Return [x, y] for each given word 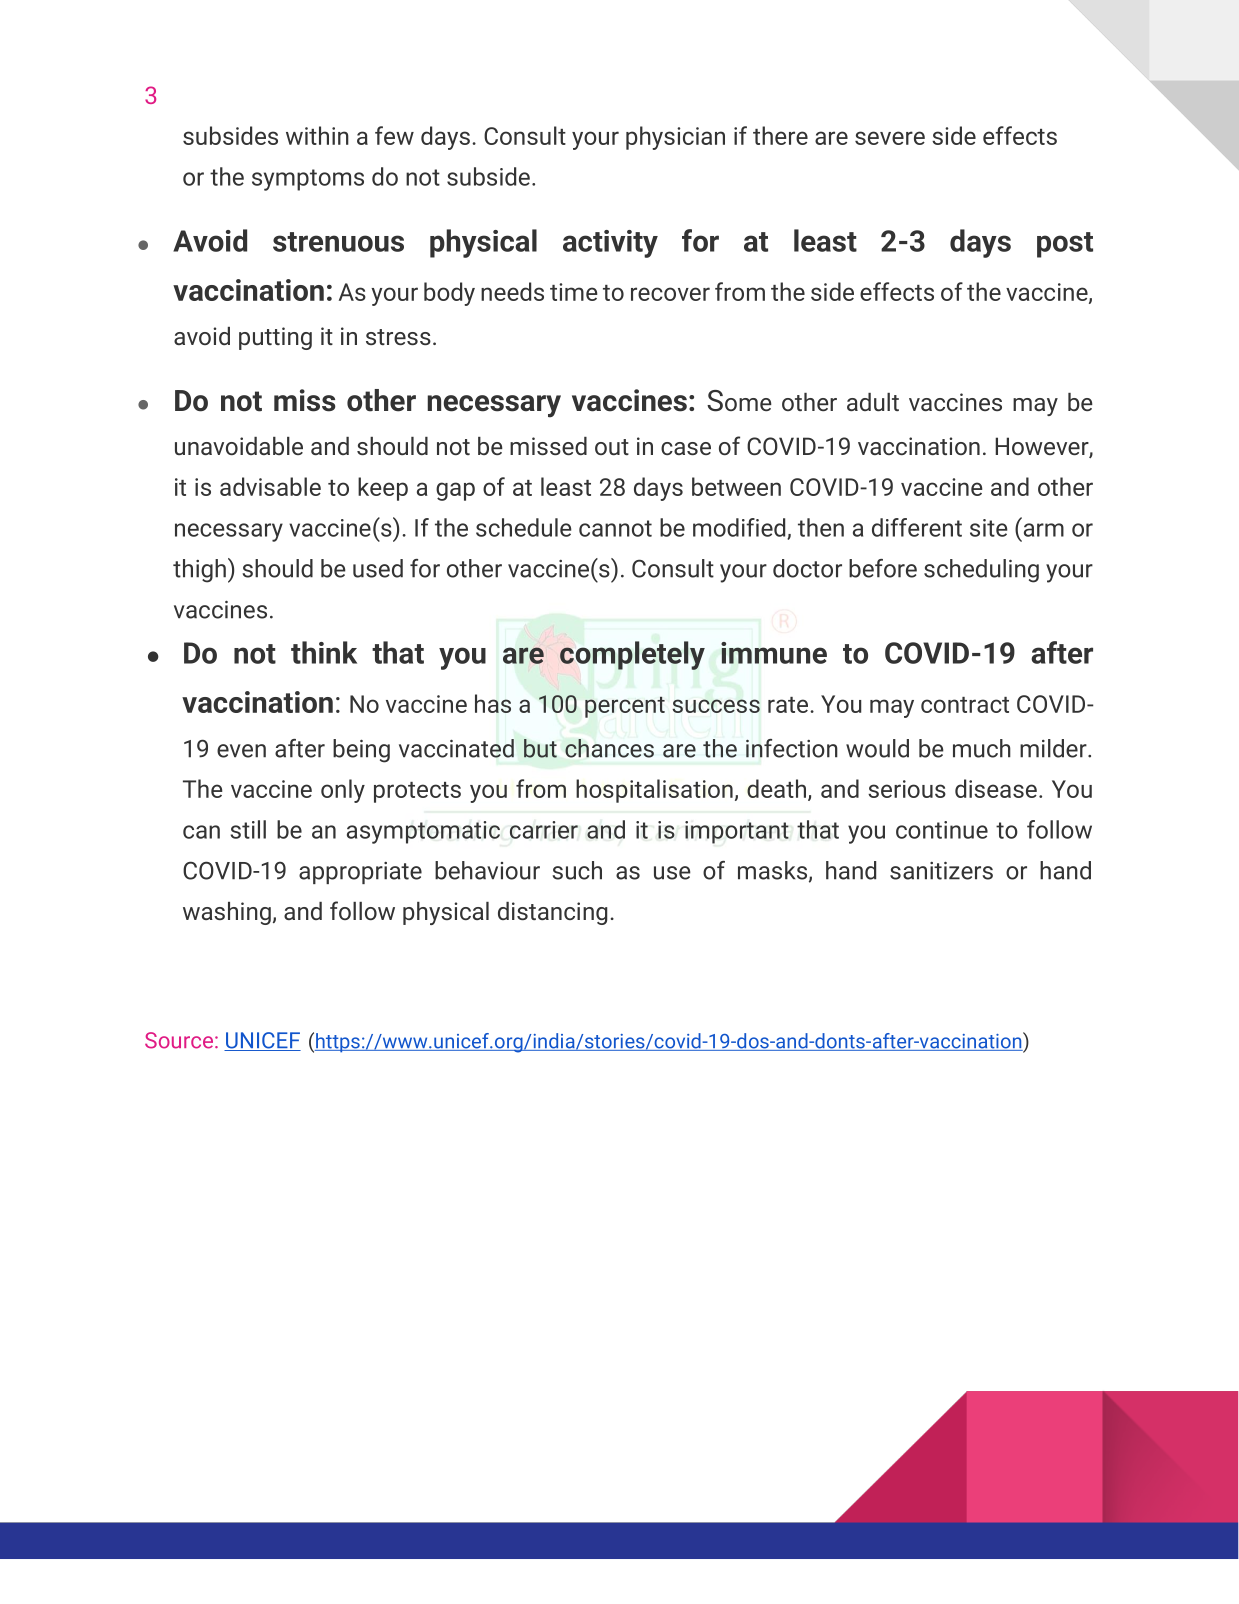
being [361, 751]
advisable [270, 486]
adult [873, 402]
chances [609, 748]
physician [675, 138]
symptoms [308, 180]
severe [890, 138]
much [982, 748]
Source [179, 1040]
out [612, 447]
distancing [552, 913]
